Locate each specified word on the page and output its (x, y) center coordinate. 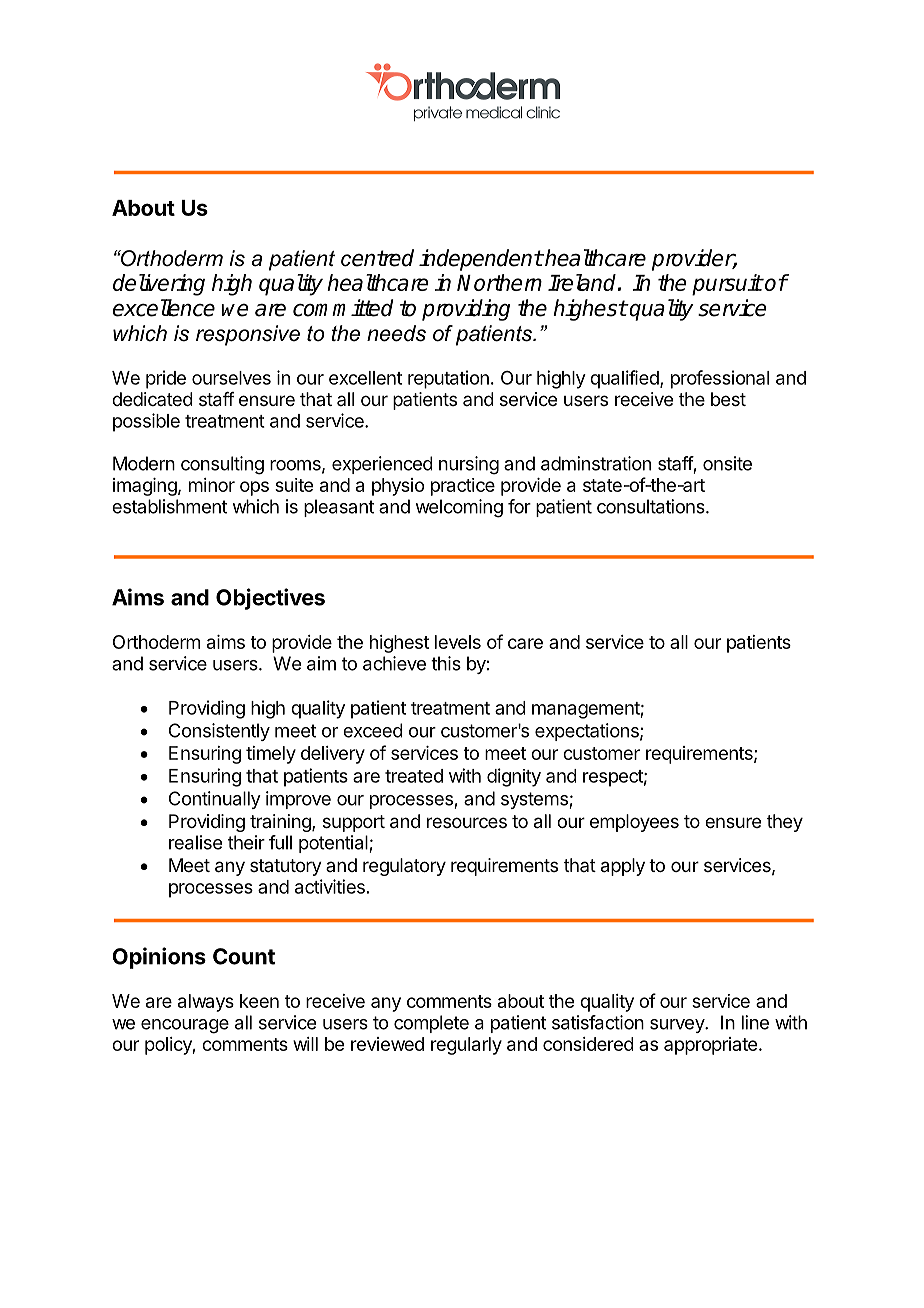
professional (720, 379)
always (206, 1003)
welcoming (459, 508)
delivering (159, 285)
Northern (499, 282)
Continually (215, 800)
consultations (652, 506)
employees (634, 823)
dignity (514, 777)
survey (678, 1026)
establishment (169, 506)
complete (431, 1024)
